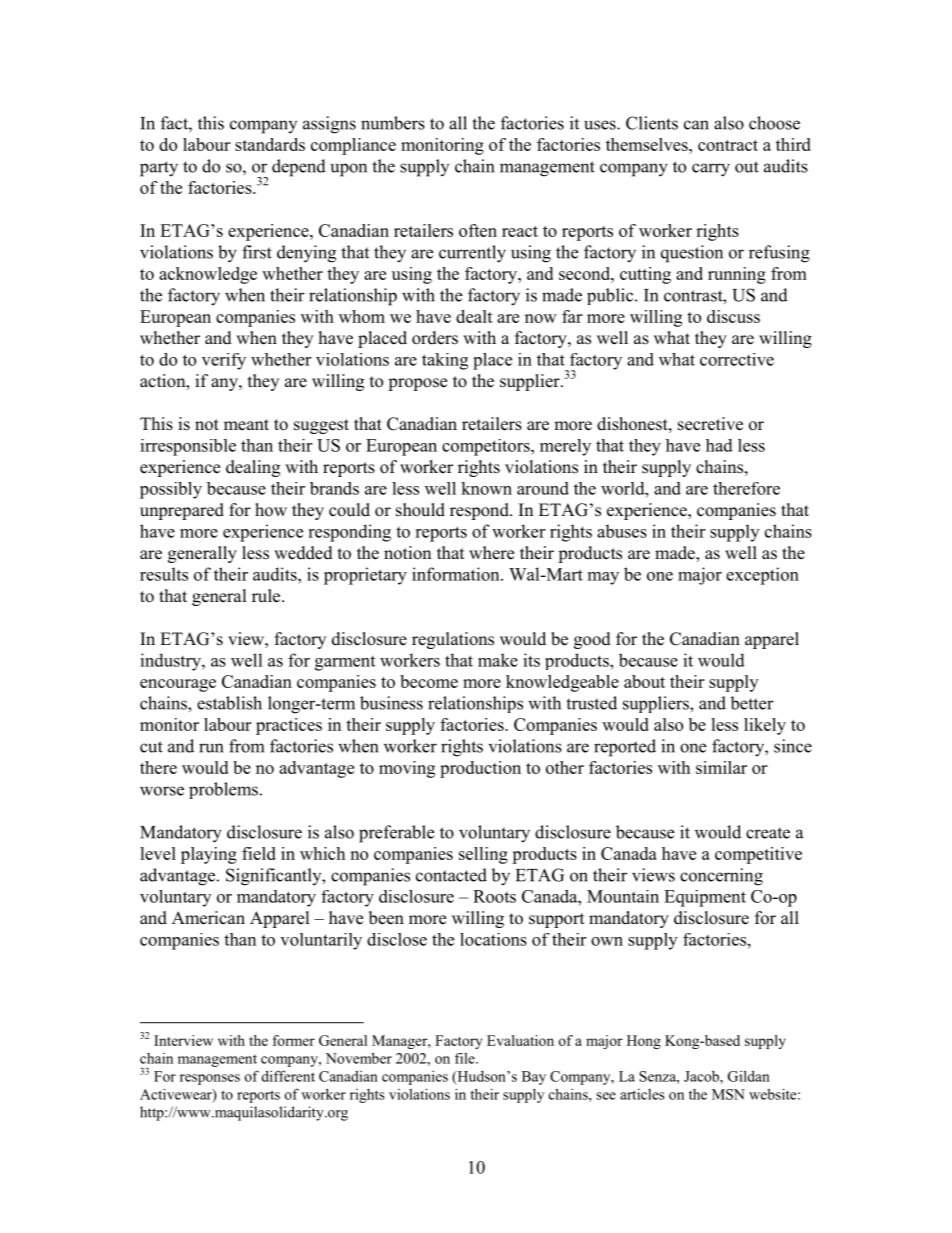 The height and width of the screenshot is (1233, 952). What do you see at coordinates (466, 1058) in the screenshot?
I see `file` at bounding box center [466, 1058].
